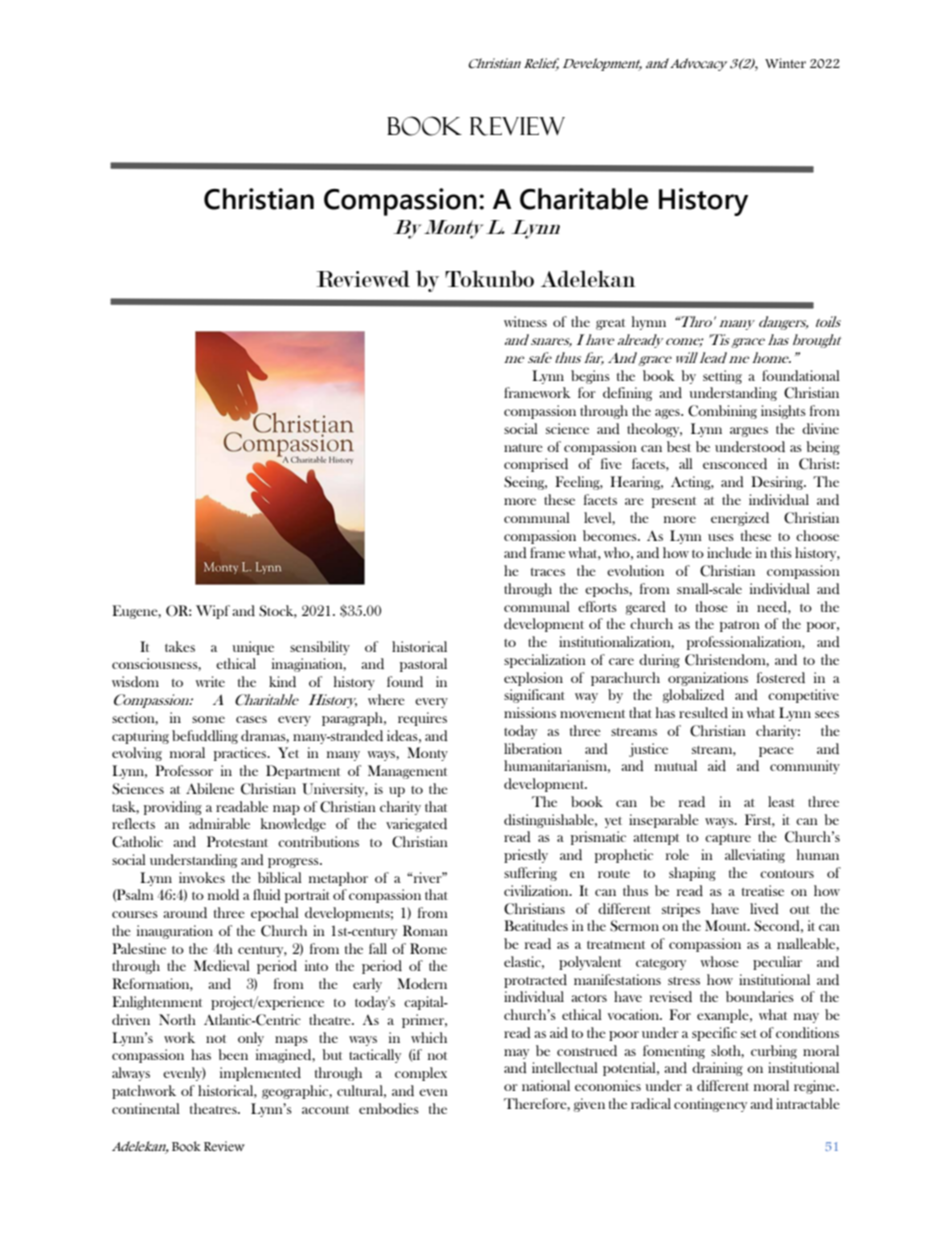  What do you see at coordinates (213, 612) in the screenshot?
I see `Wipf` at bounding box center [213, 612].
